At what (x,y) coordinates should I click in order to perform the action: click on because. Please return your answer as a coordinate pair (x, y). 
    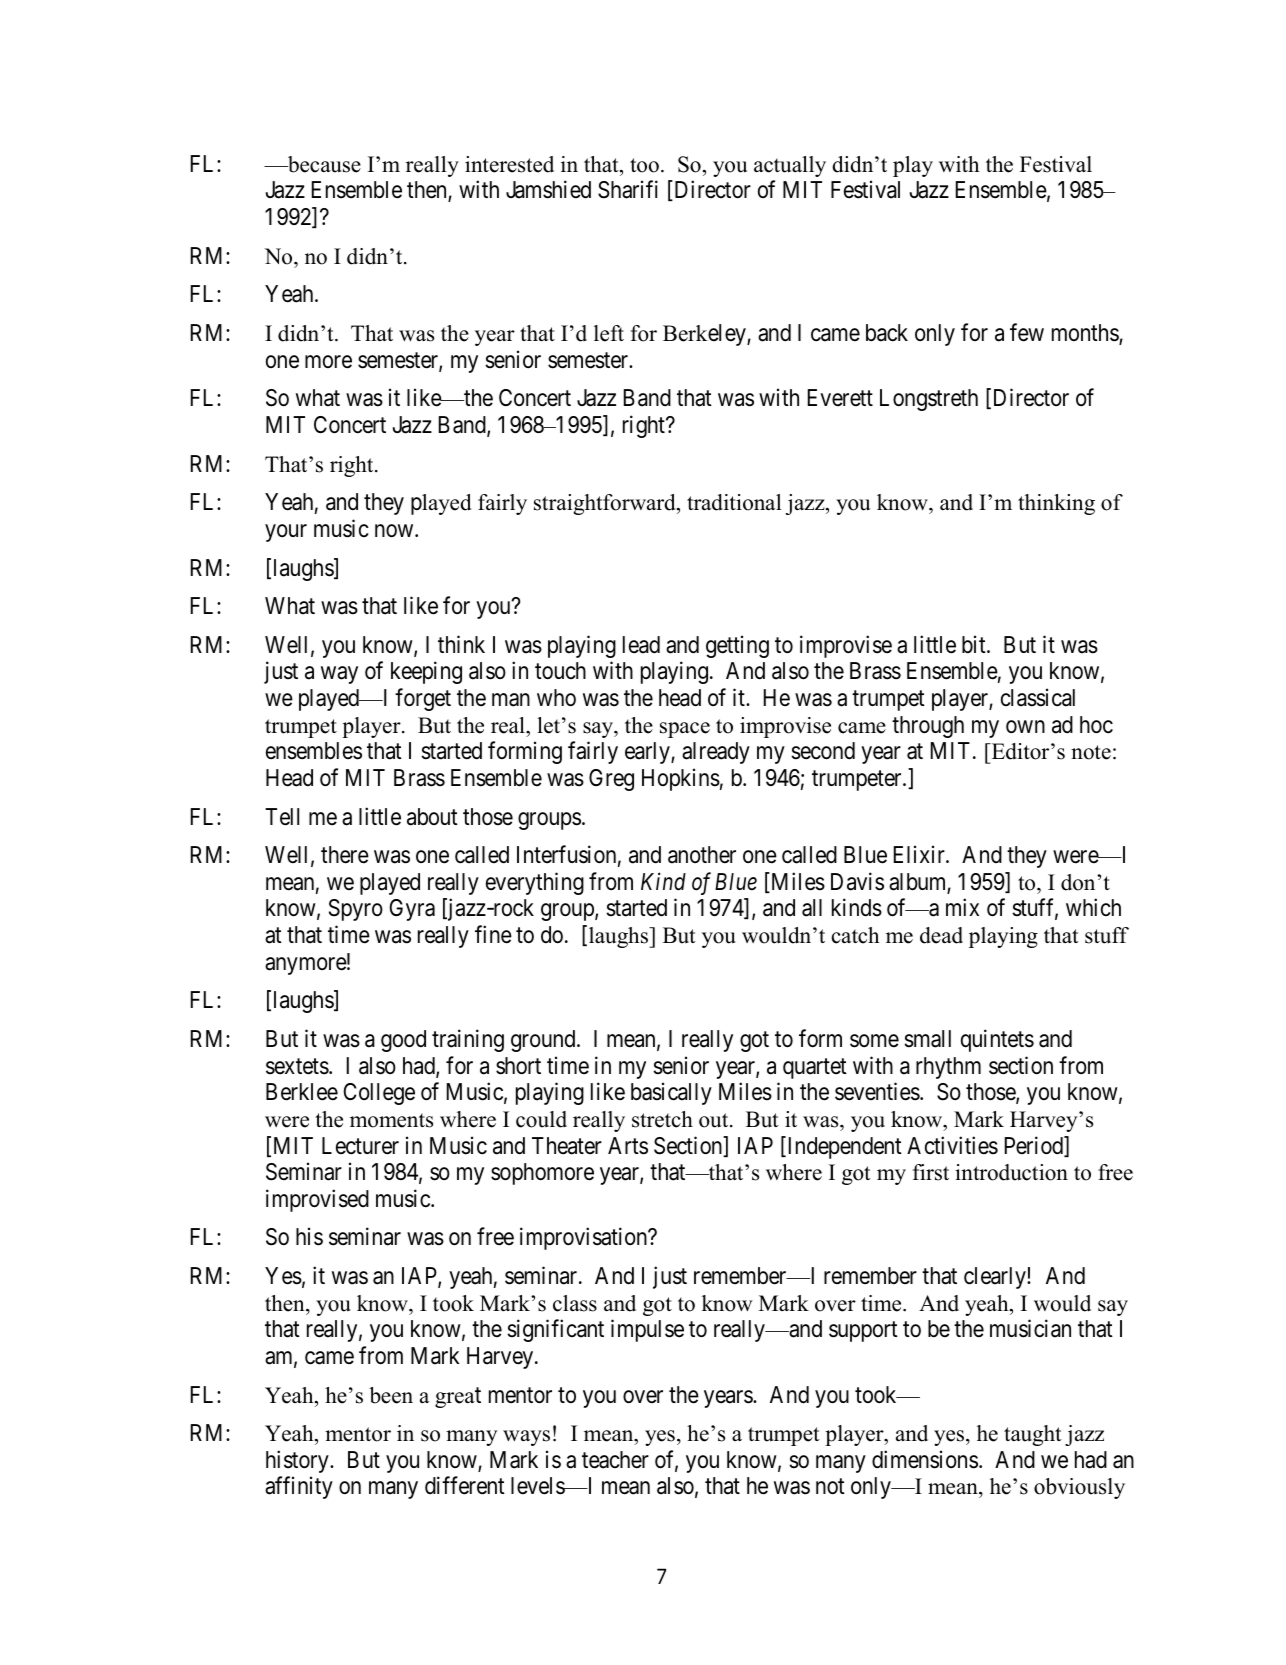
    Looking at the image, I should click on (323, 164).
